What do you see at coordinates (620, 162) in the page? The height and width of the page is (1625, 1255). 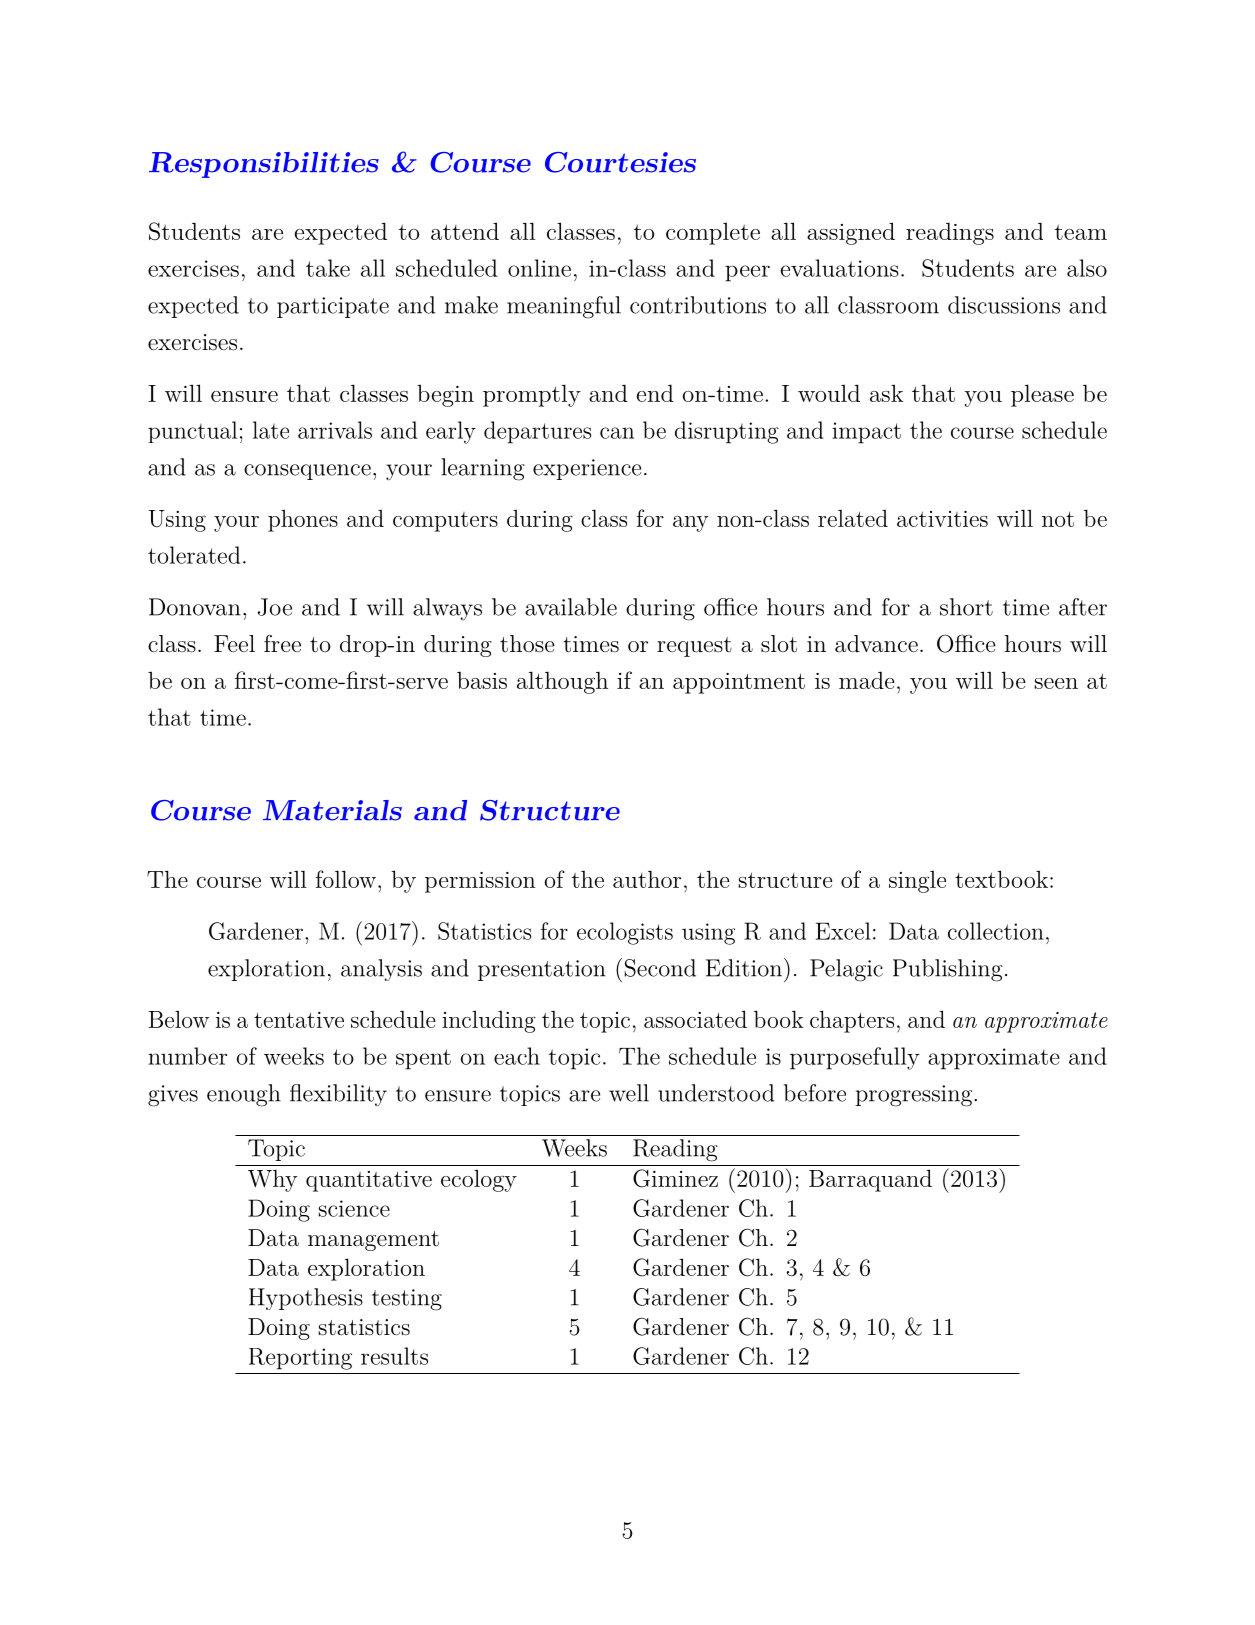 I see `Courtesies` at bounding box center [620, 162].
